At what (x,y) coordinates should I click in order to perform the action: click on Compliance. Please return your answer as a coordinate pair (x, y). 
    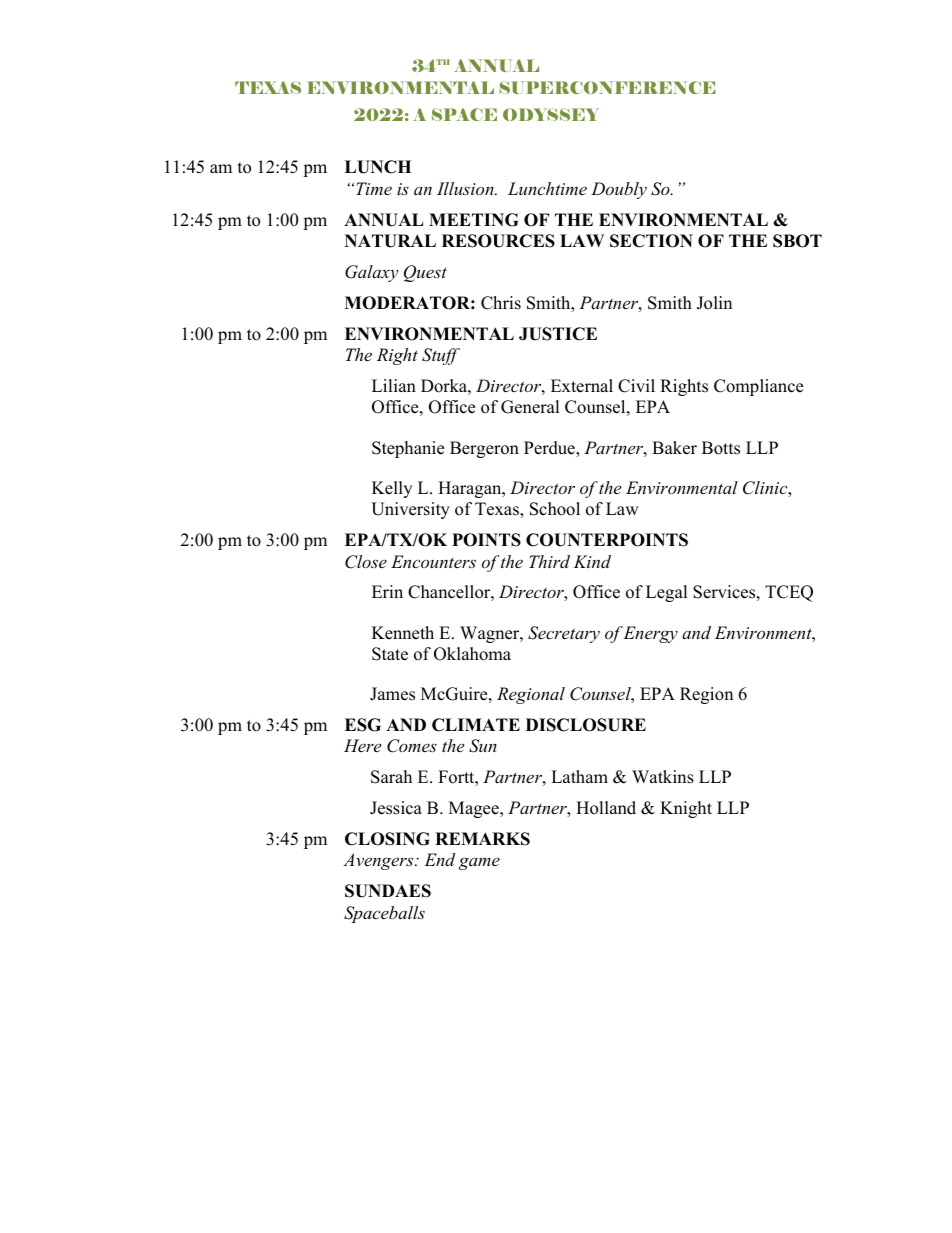
    Looking at the image, I should click on (758, 387).
